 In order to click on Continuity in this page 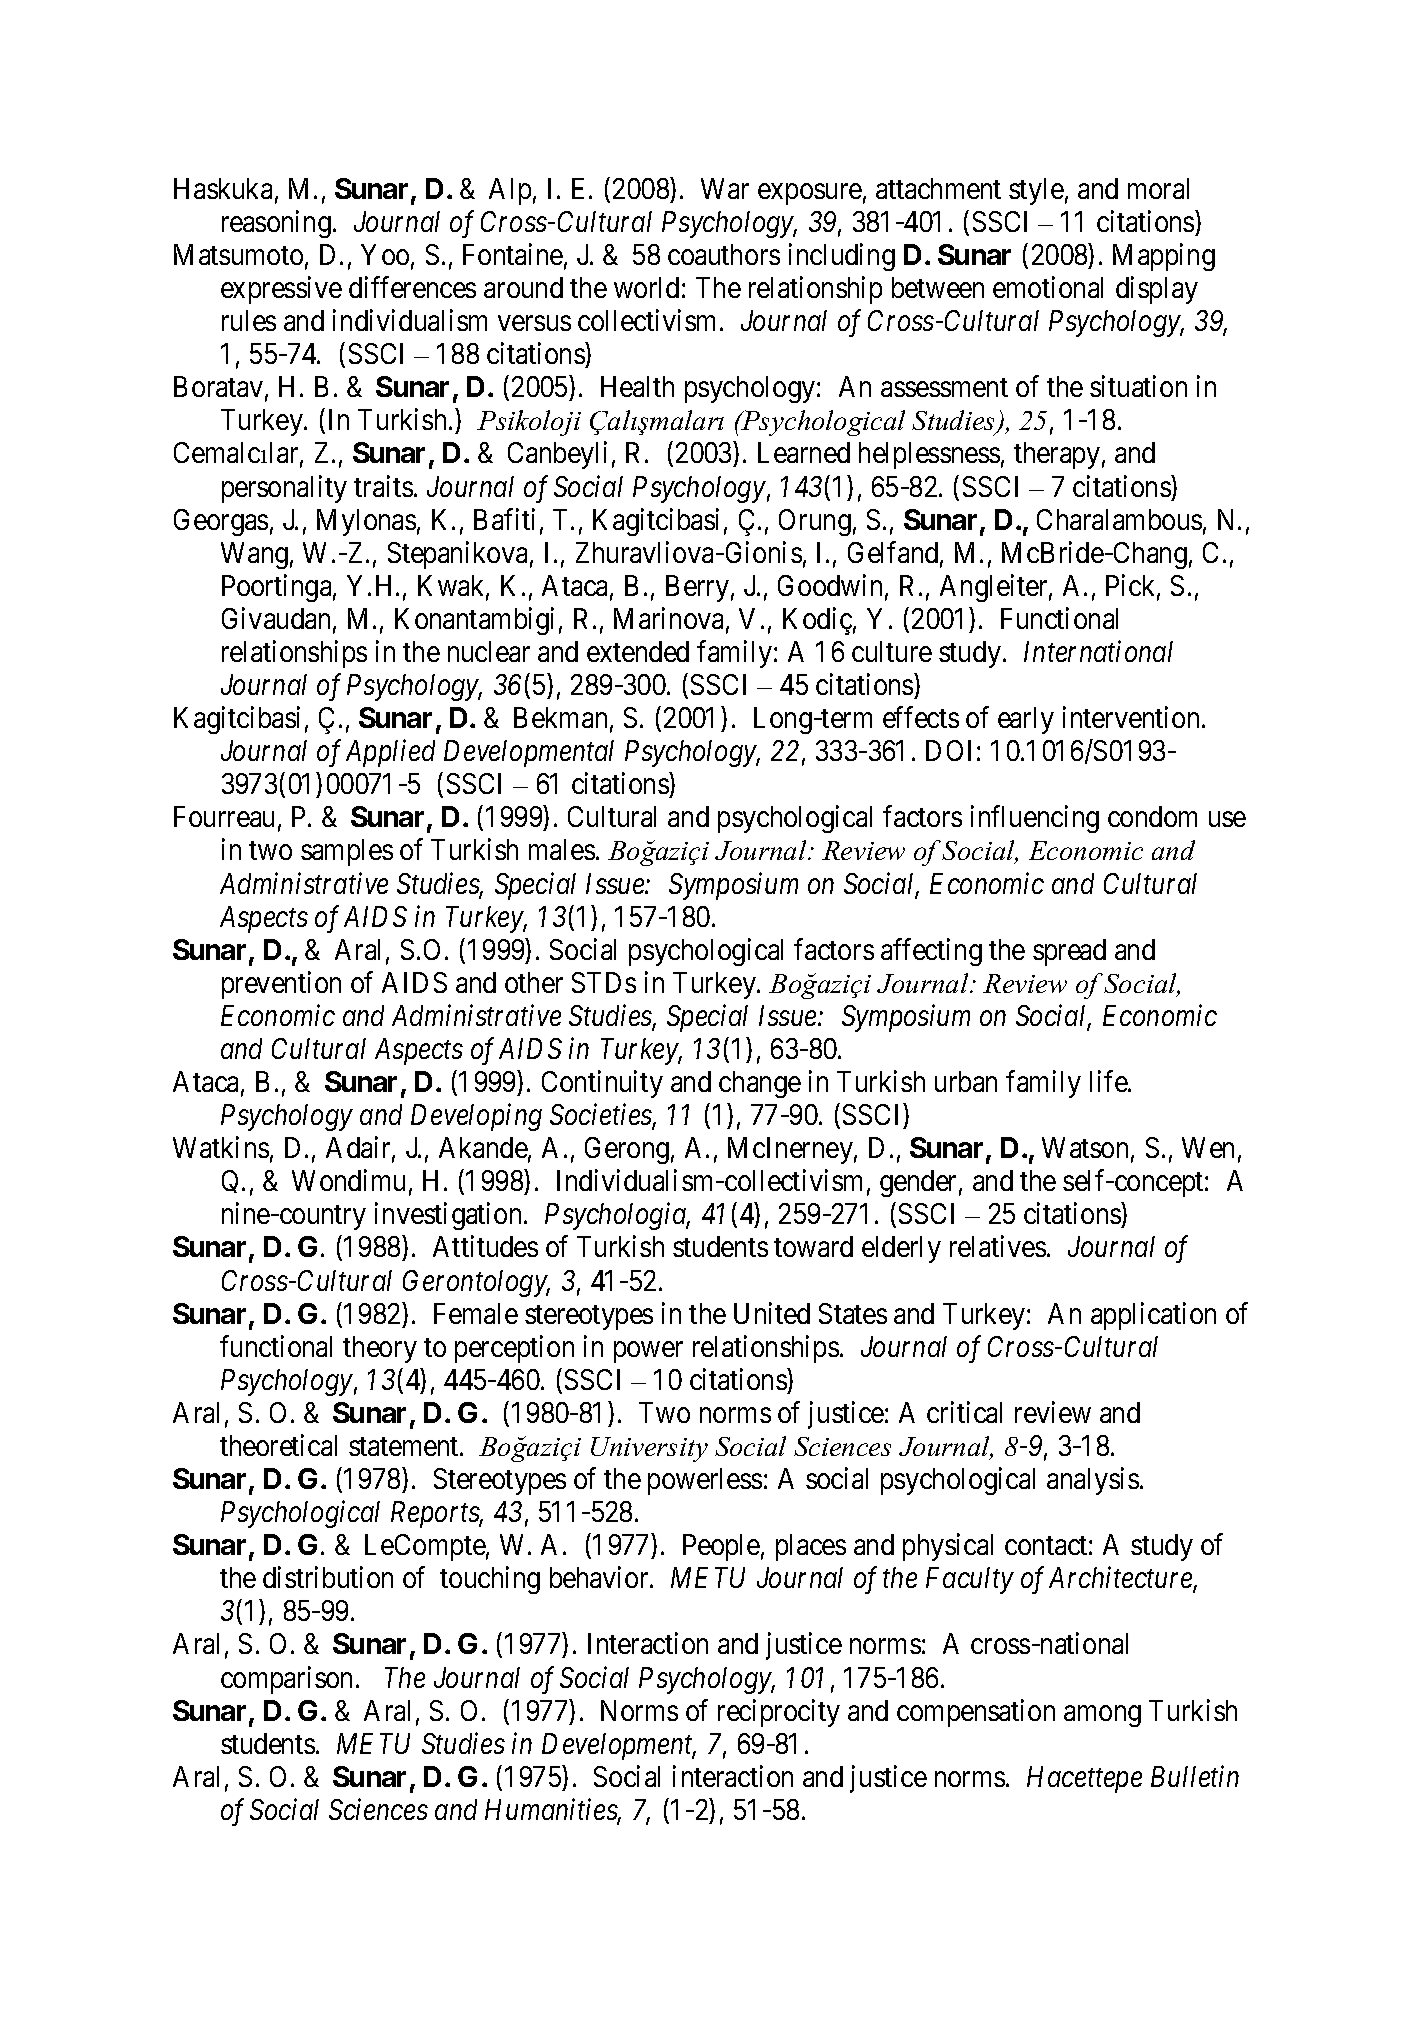, I will do `click(602, 1084)`.
